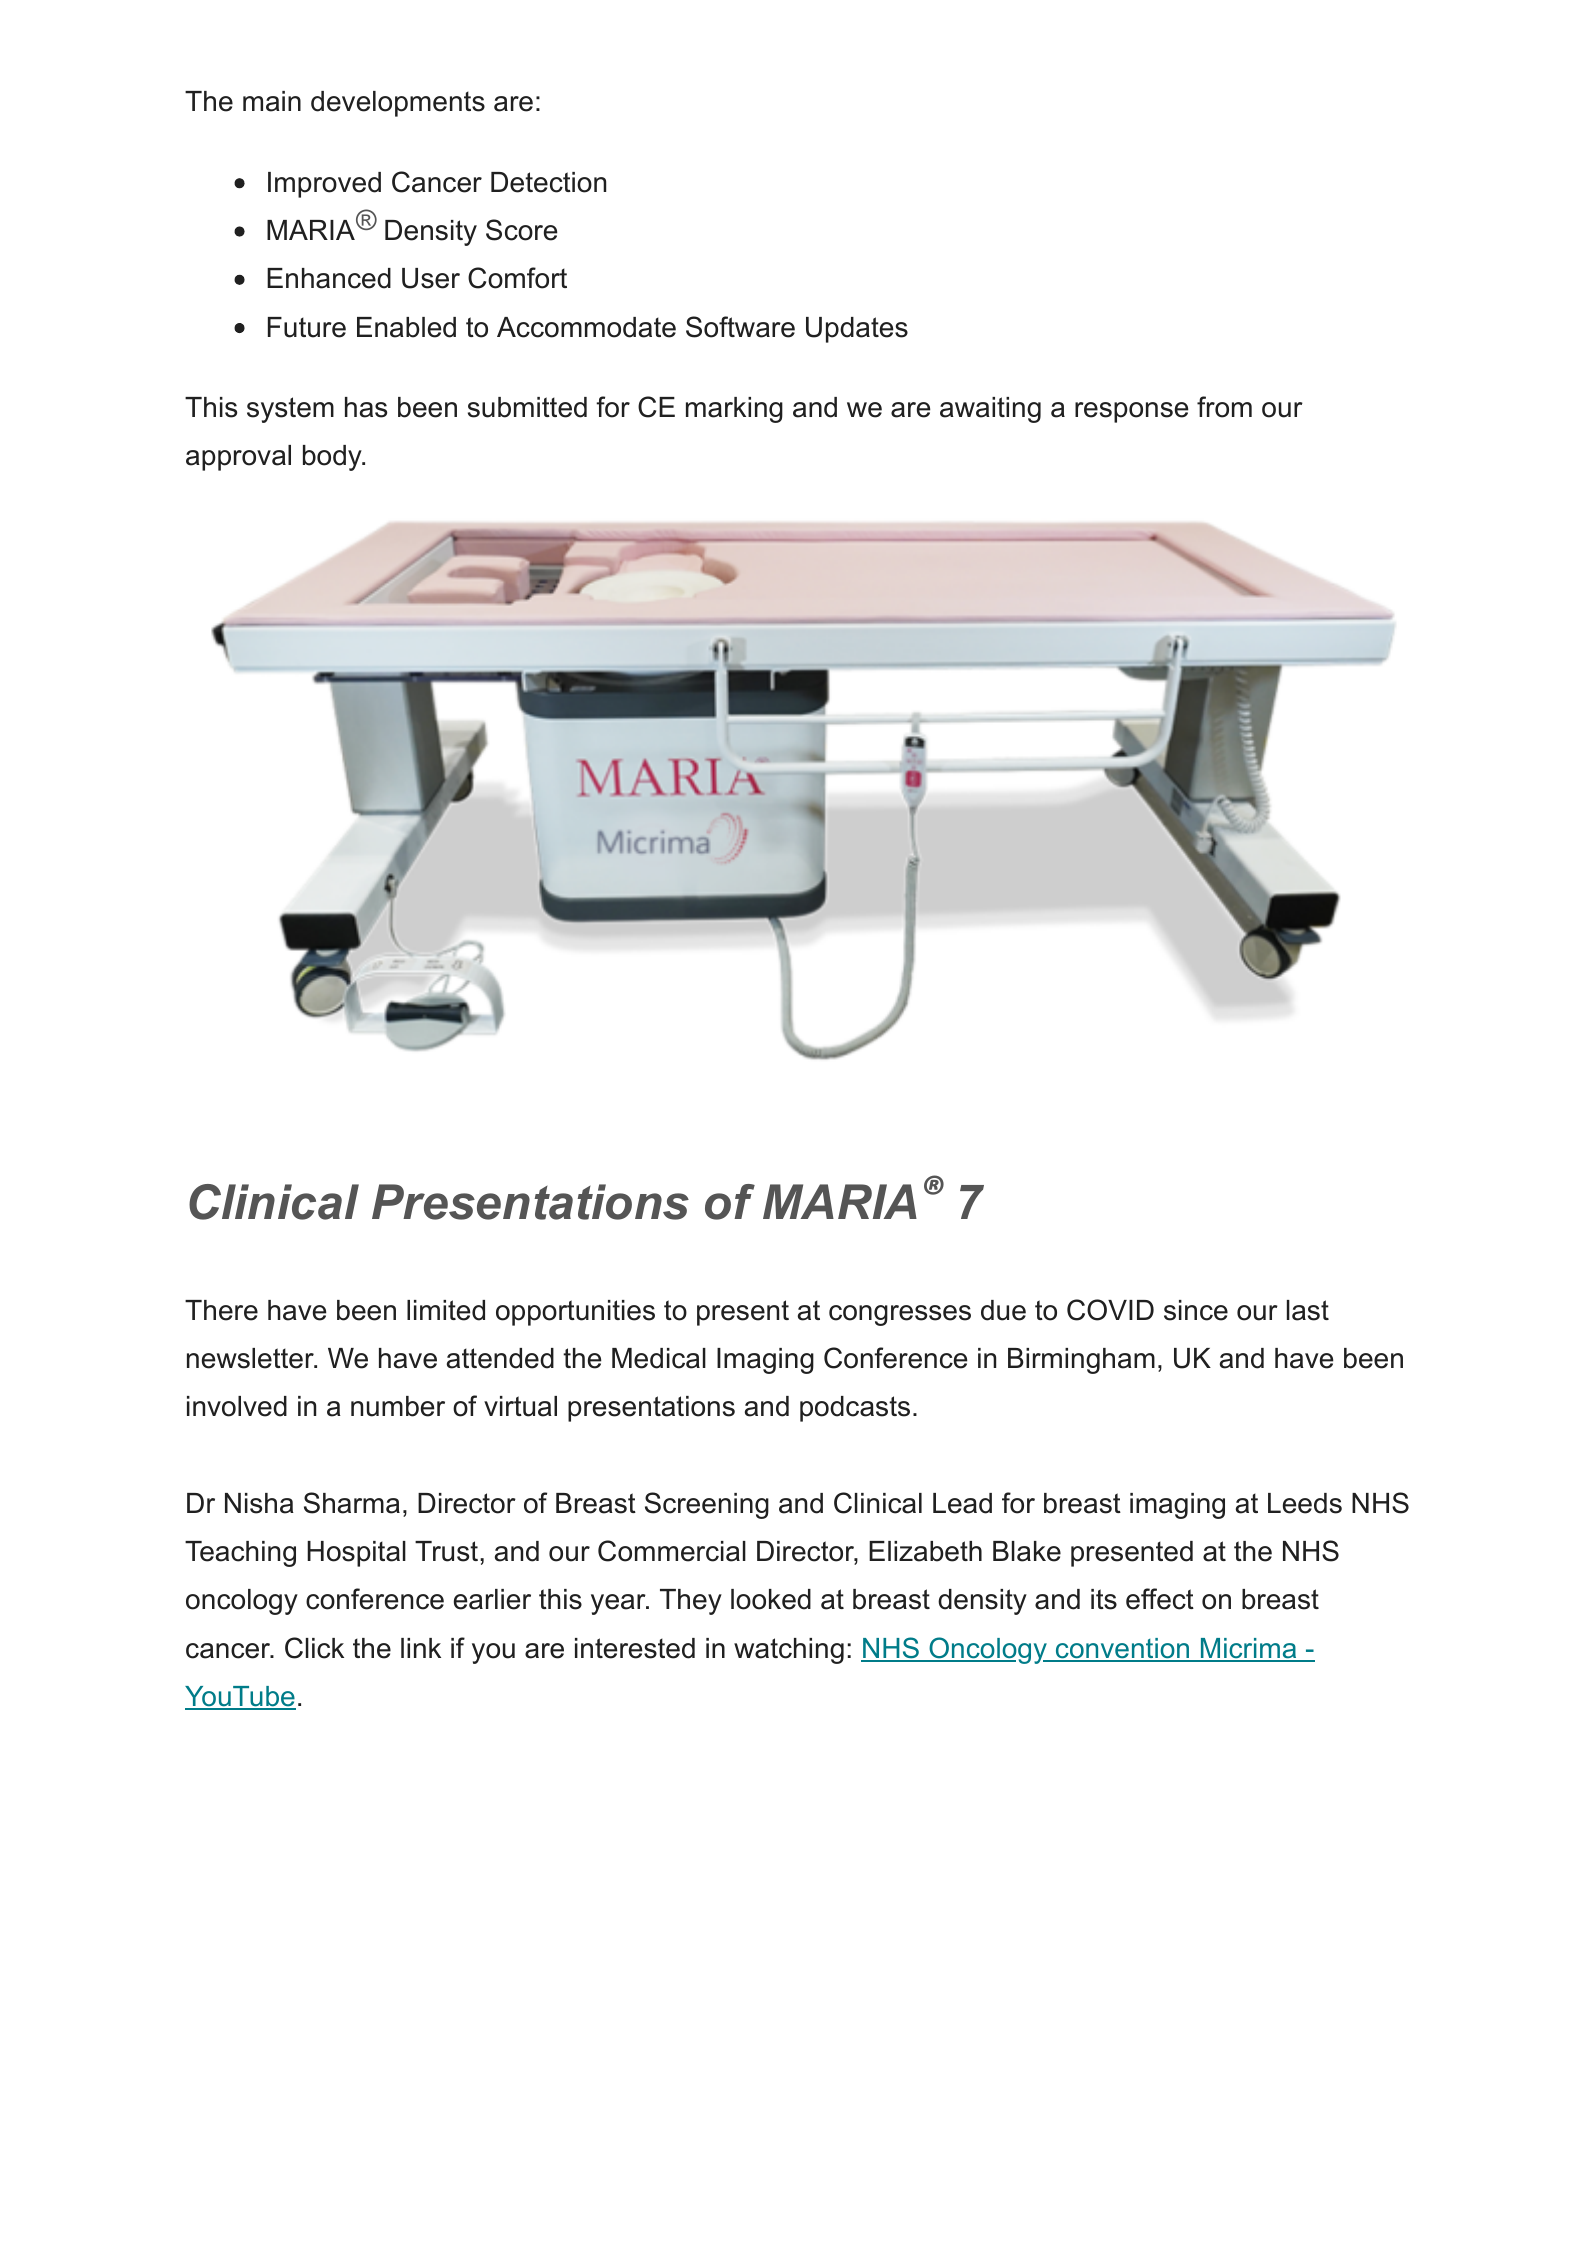  I want to click on looked, so click(771, 1599).
